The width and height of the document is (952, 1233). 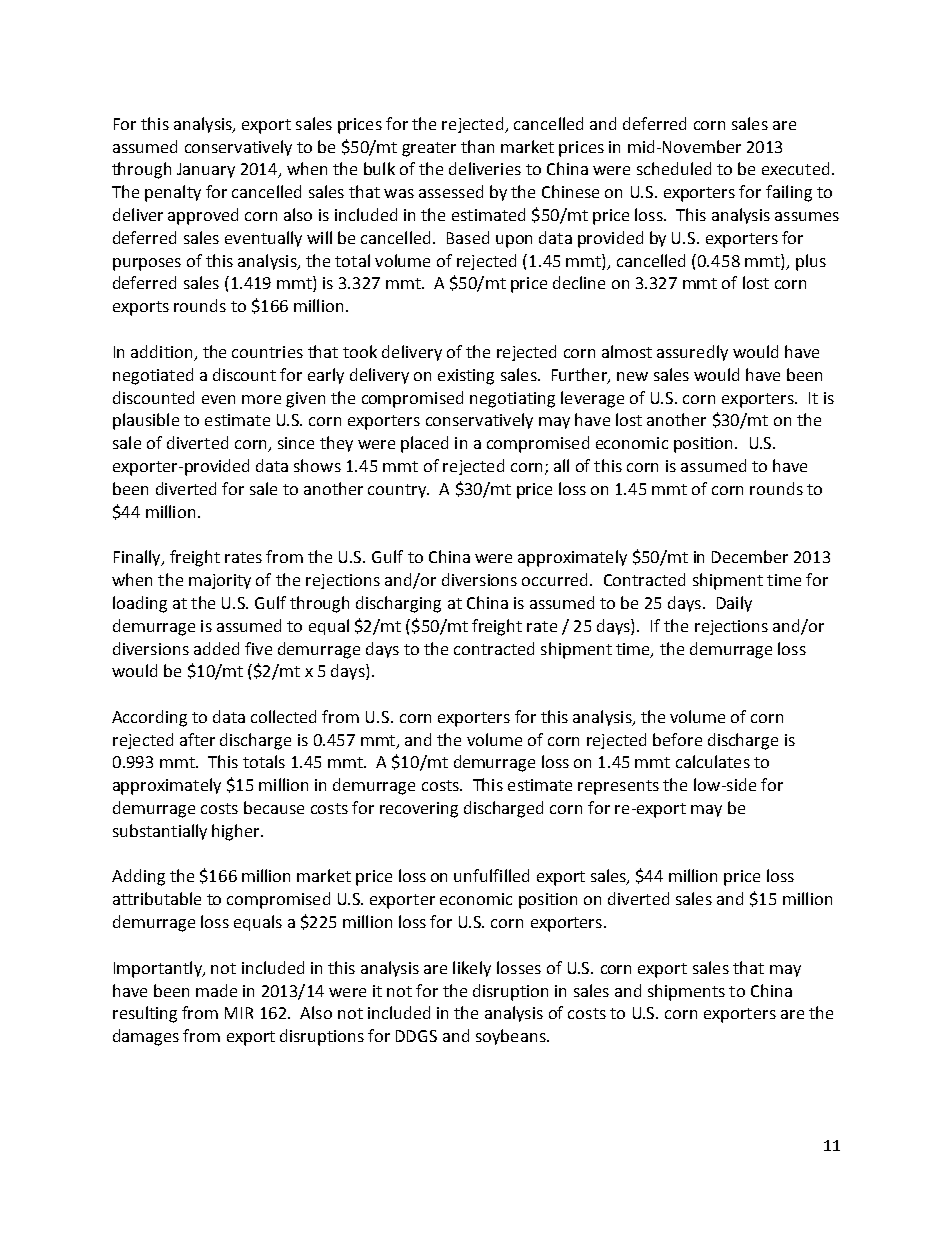 I want to click on calculates, so click(x=713, y=761).
